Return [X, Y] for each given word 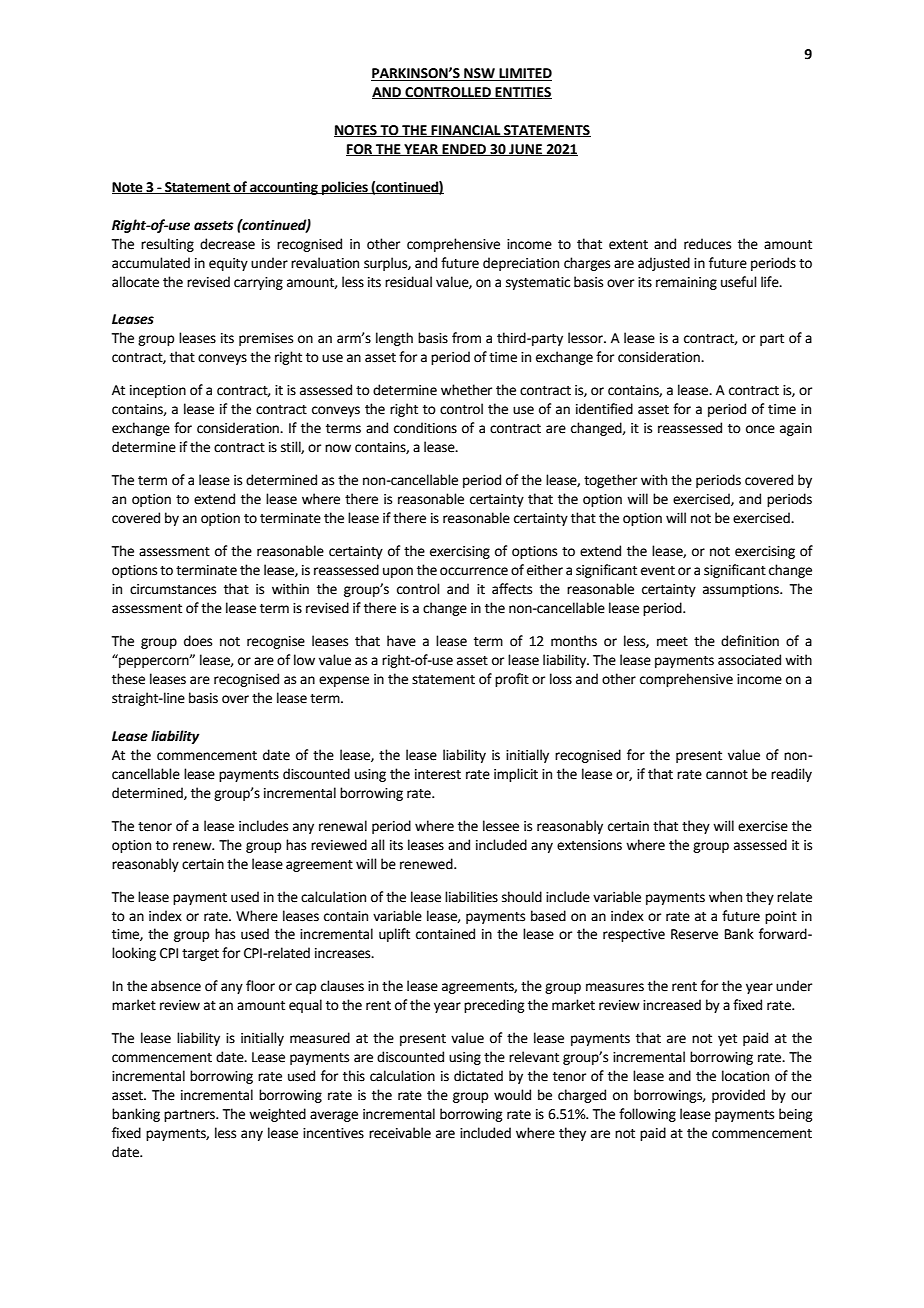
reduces [707, 244]
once [760, 429]
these [128, 679]
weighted [277, 1115]
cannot [727, 775]
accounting [284, 188]
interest [438, 774]
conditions [425, 428]
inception [158, 391]
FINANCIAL [466, 131]
